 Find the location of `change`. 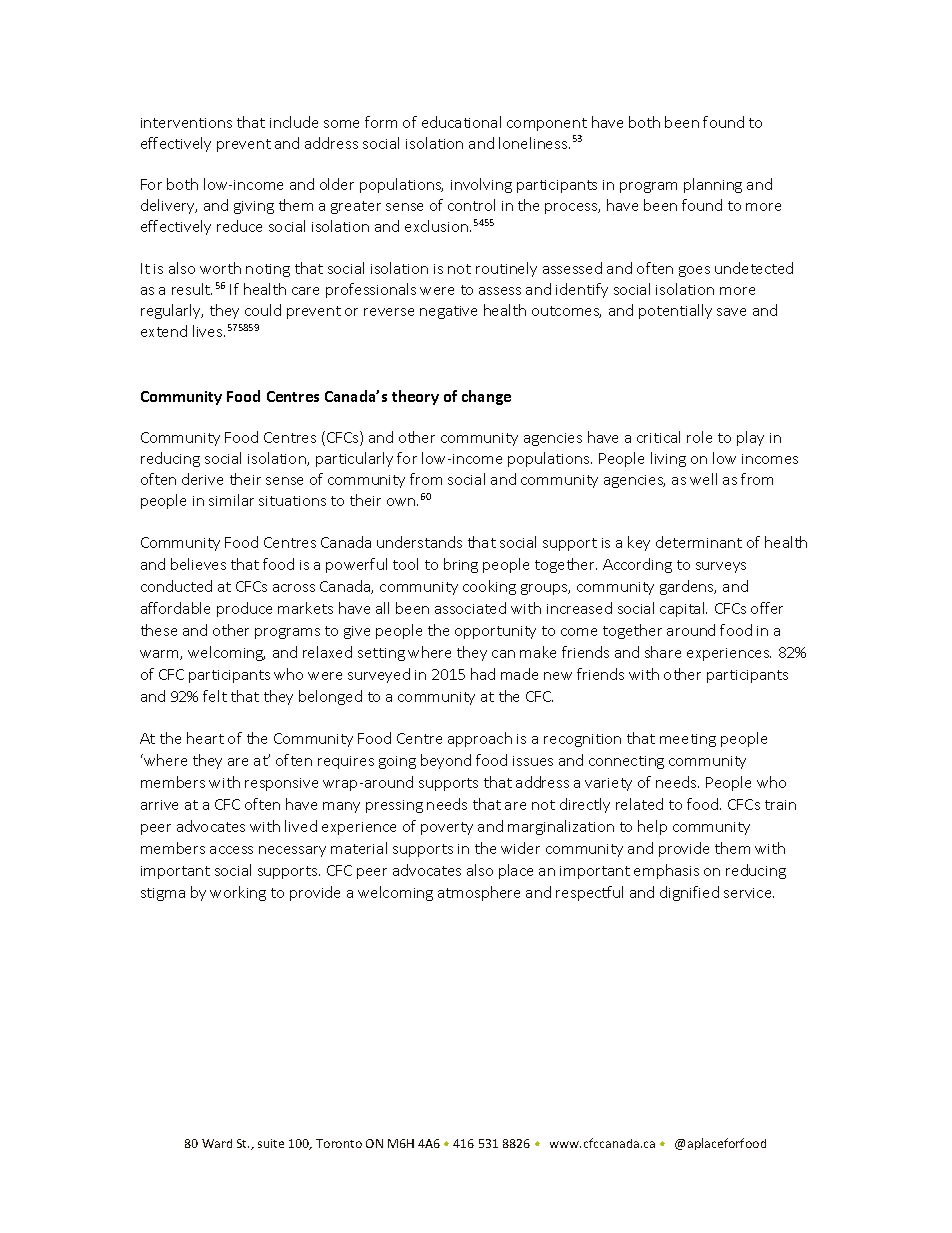

change is located at coordinates (486, 397).
